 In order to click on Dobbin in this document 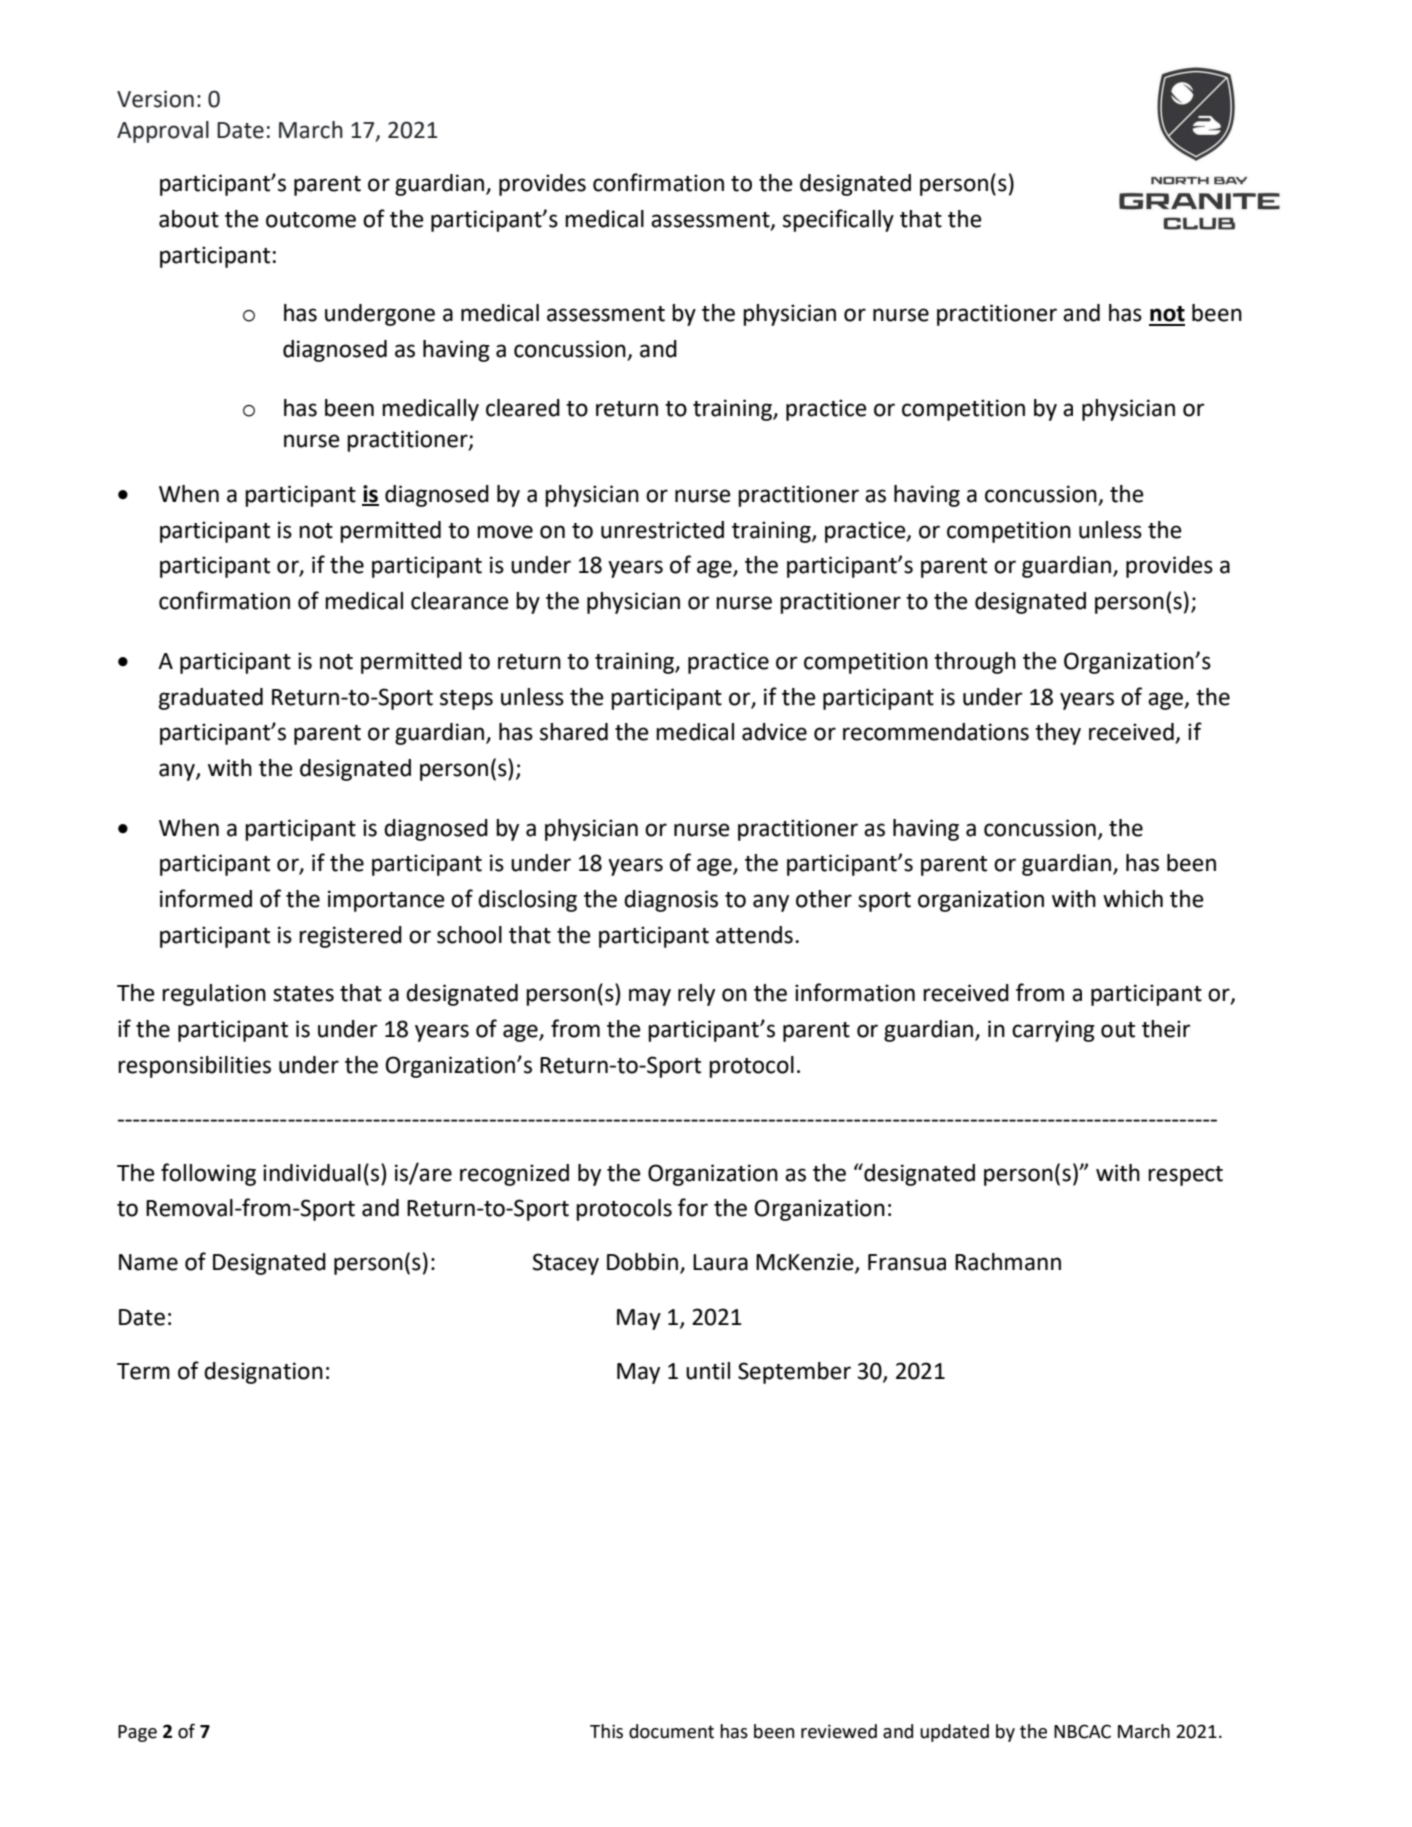, I will do `click(642, 1262)`.
